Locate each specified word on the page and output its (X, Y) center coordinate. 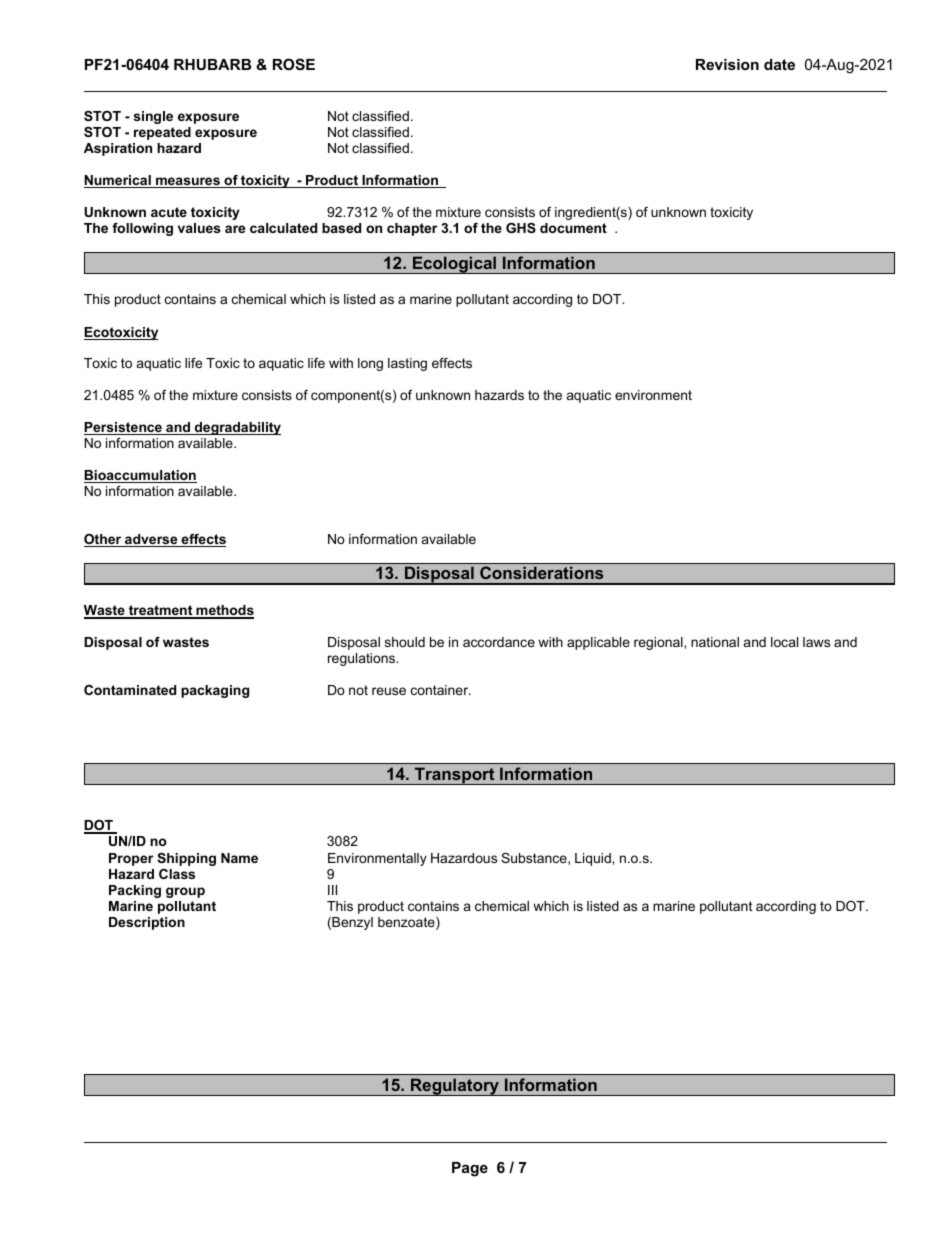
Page (470, 1169)
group (185, 892)
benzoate (407, 923)
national (715, 642)
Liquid (594, 859)
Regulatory (455, 1087)
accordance (499, 642)
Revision (727, 64)
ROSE (294, 64)
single (153, 117)
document (573, 228)
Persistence (124, 428)
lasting (407, 364)
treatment (161, 611)
